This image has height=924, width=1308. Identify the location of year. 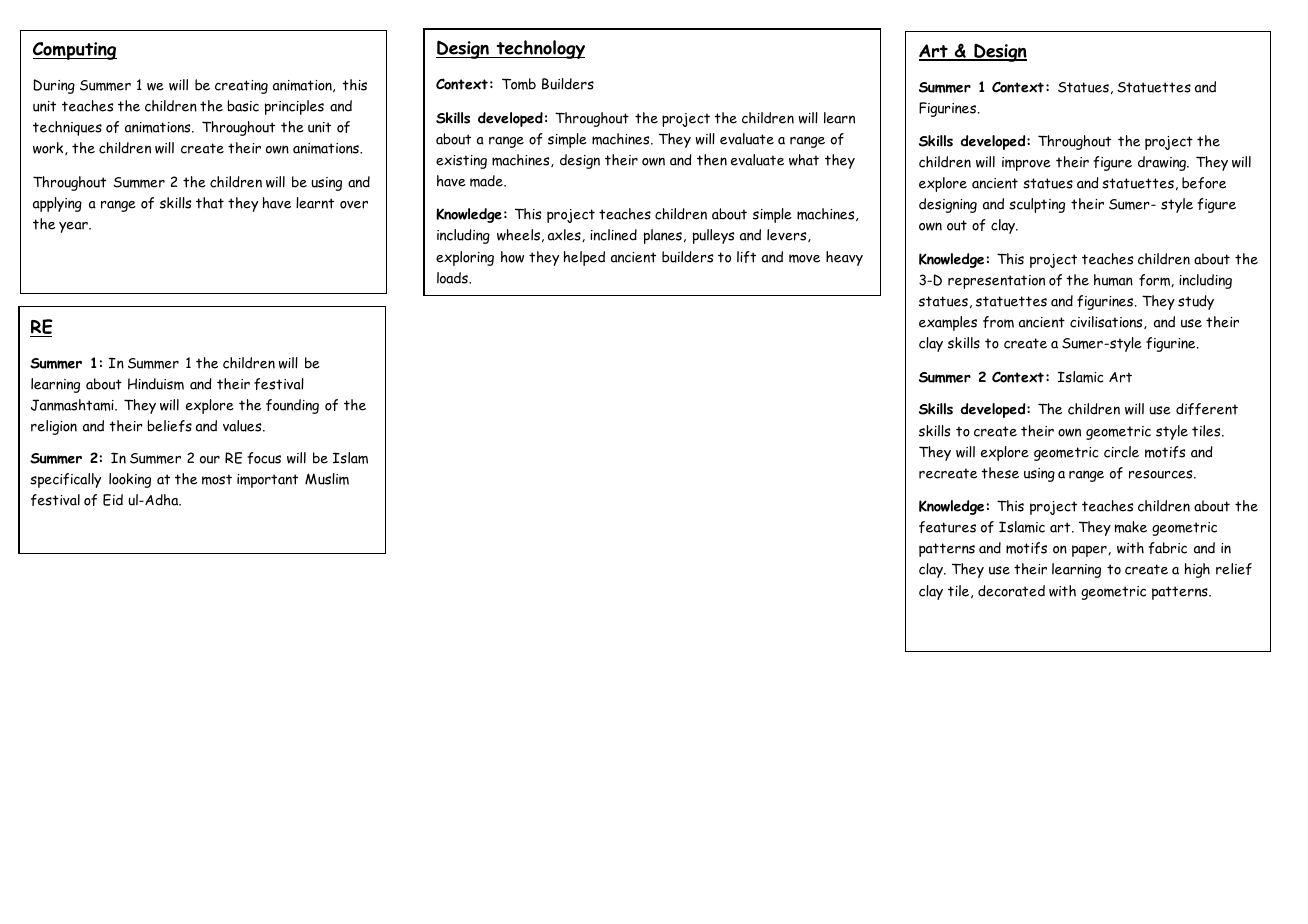
(74, 227).
